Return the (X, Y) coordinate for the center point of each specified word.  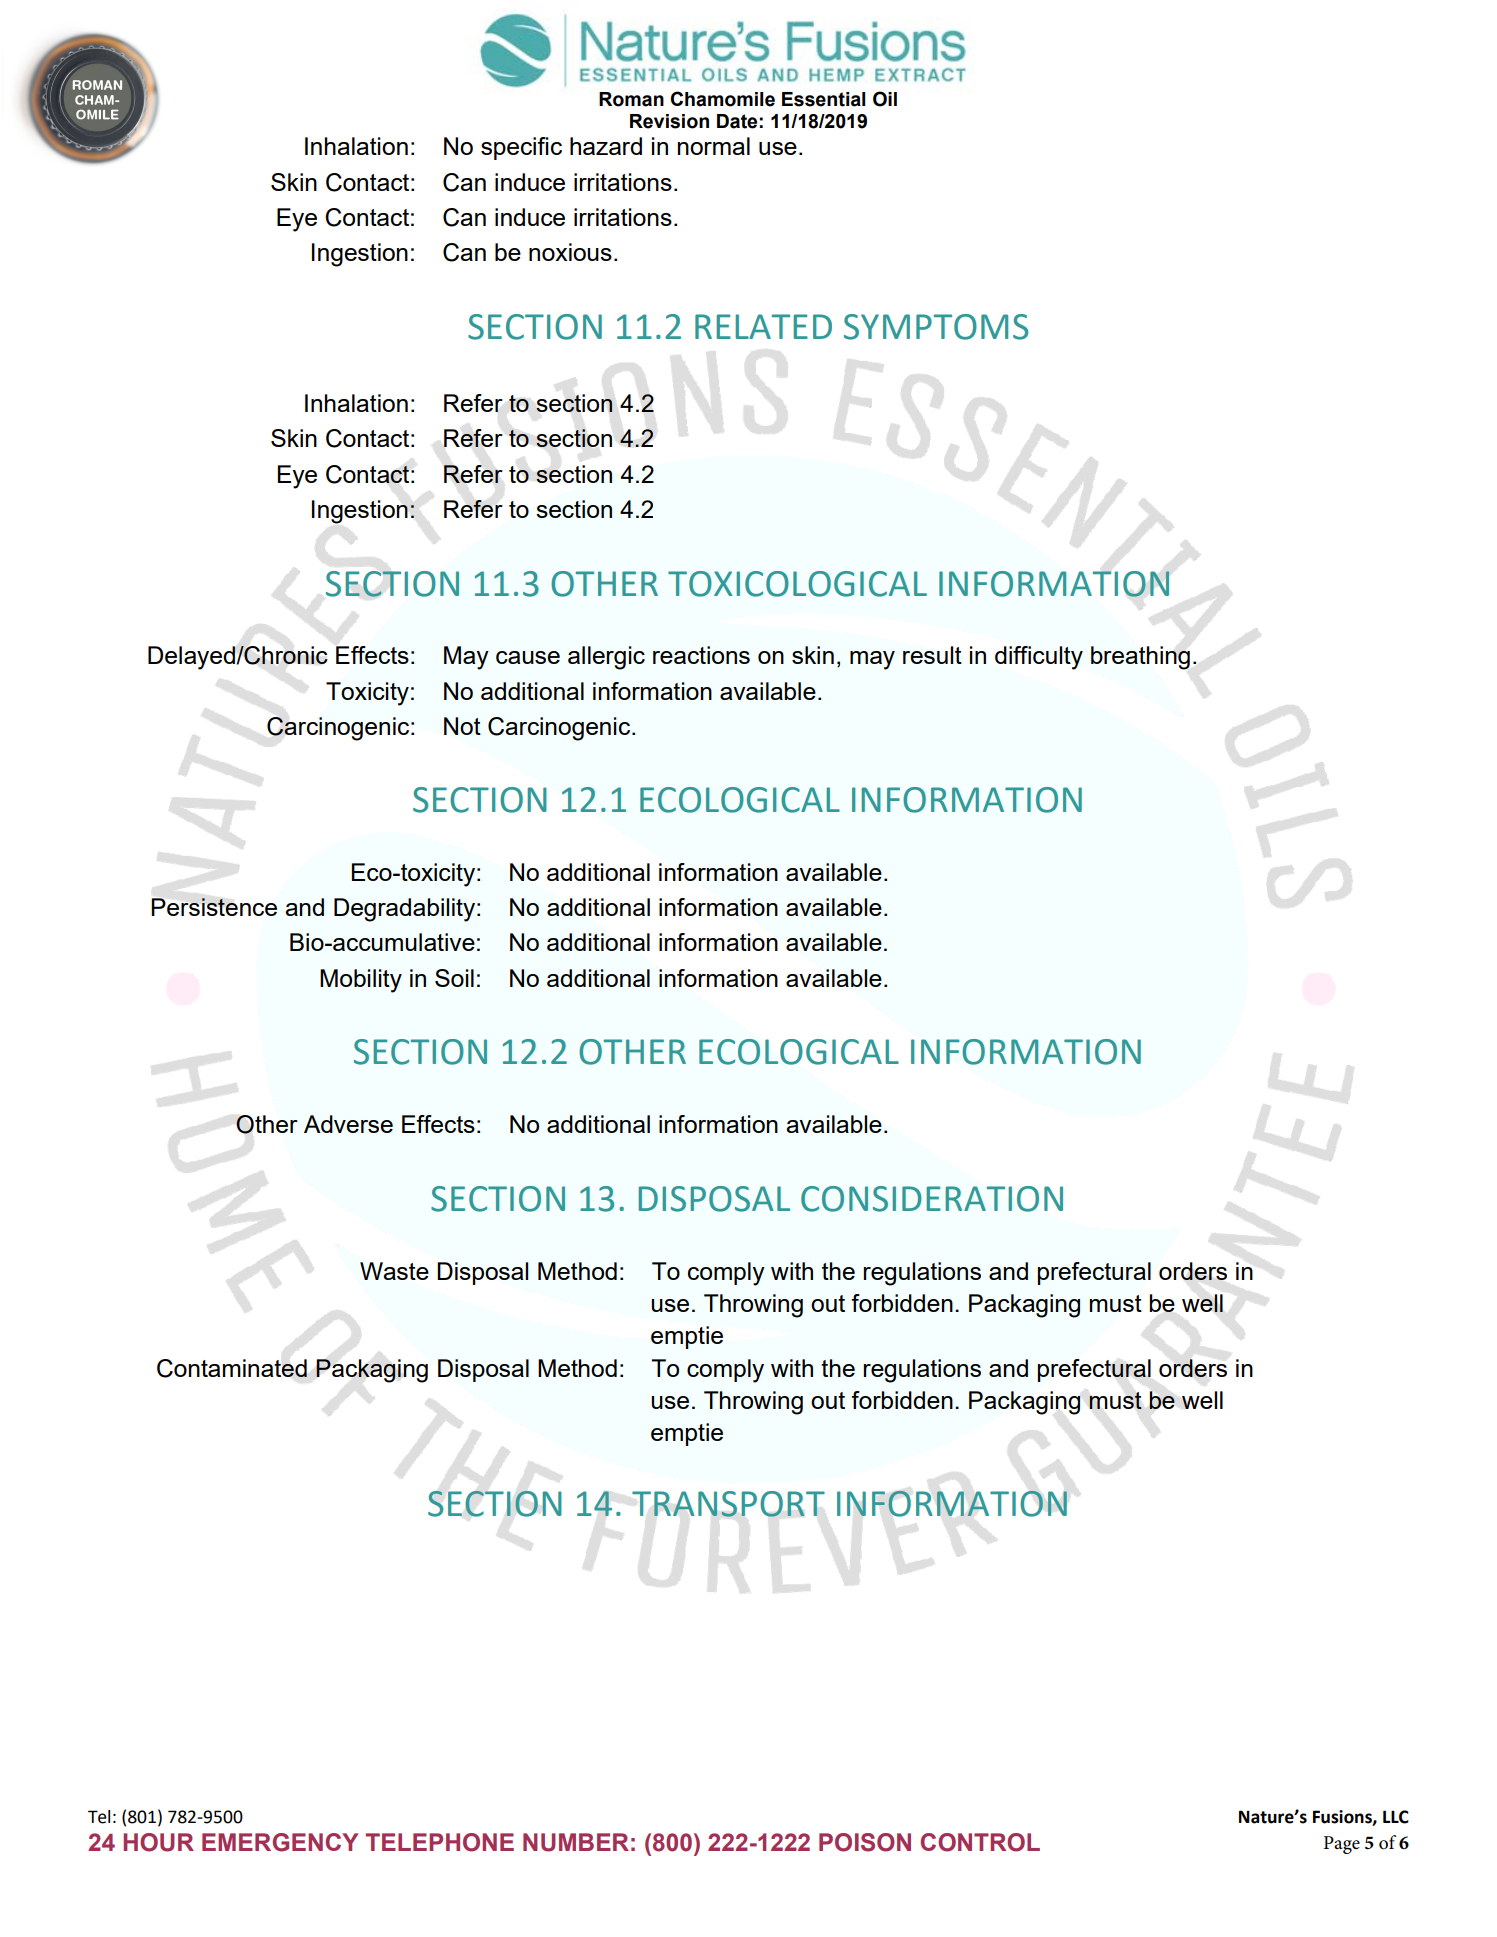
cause (528, 657)
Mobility (361, 981)
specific (521, 148)
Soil (454, 978)
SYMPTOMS (936, 327)
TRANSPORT (728, 1504)
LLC (1396, 1817)
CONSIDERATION (932, 1199)
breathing (1140, 658)
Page (1342, 1845)
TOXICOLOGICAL (797, 584)
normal (714, 146)
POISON (865, 1842)
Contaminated (232, 1368)
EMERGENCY (280, 1842)
